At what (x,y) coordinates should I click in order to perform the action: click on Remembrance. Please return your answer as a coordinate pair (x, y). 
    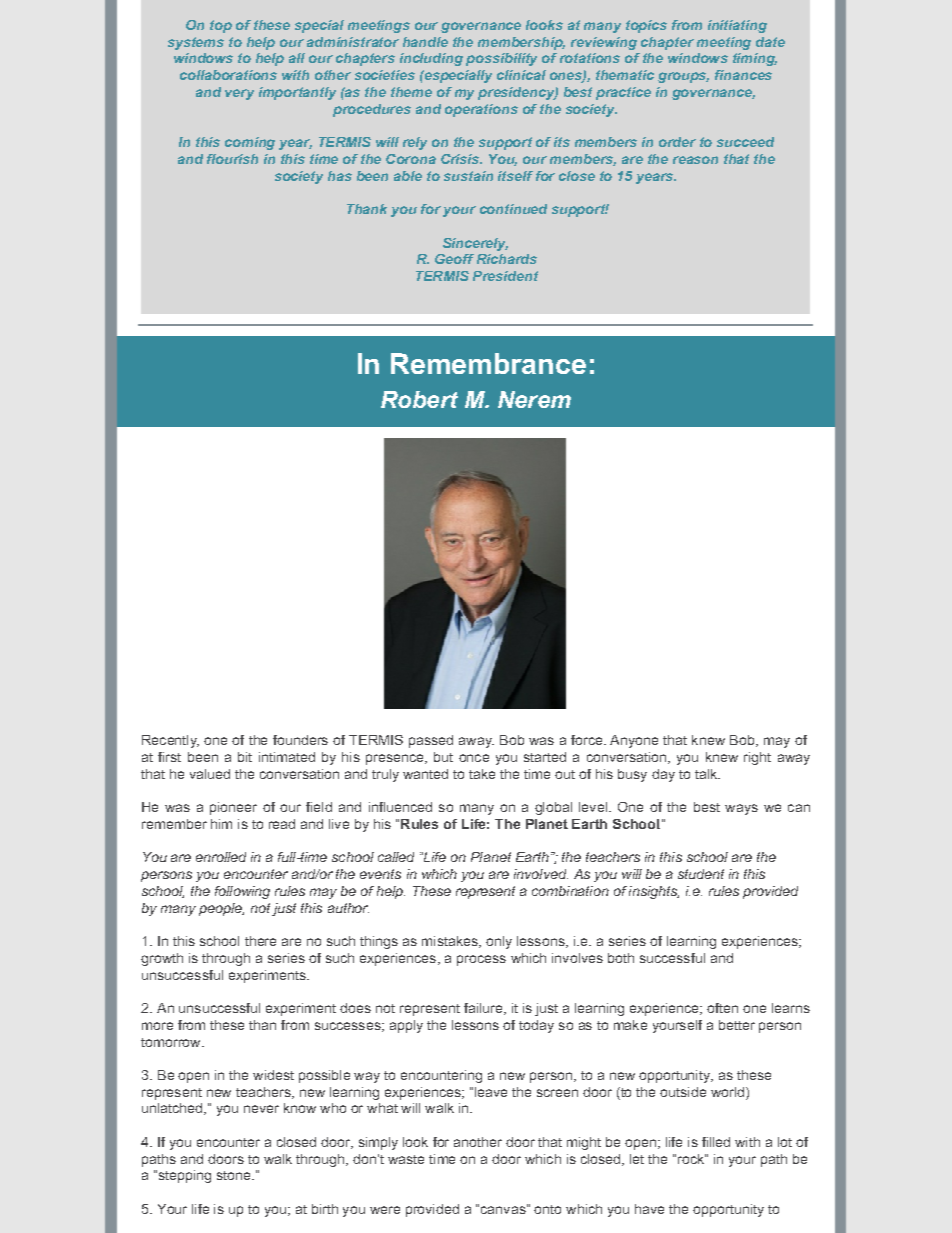
    Looking at the image, I should click on (488, 363).
